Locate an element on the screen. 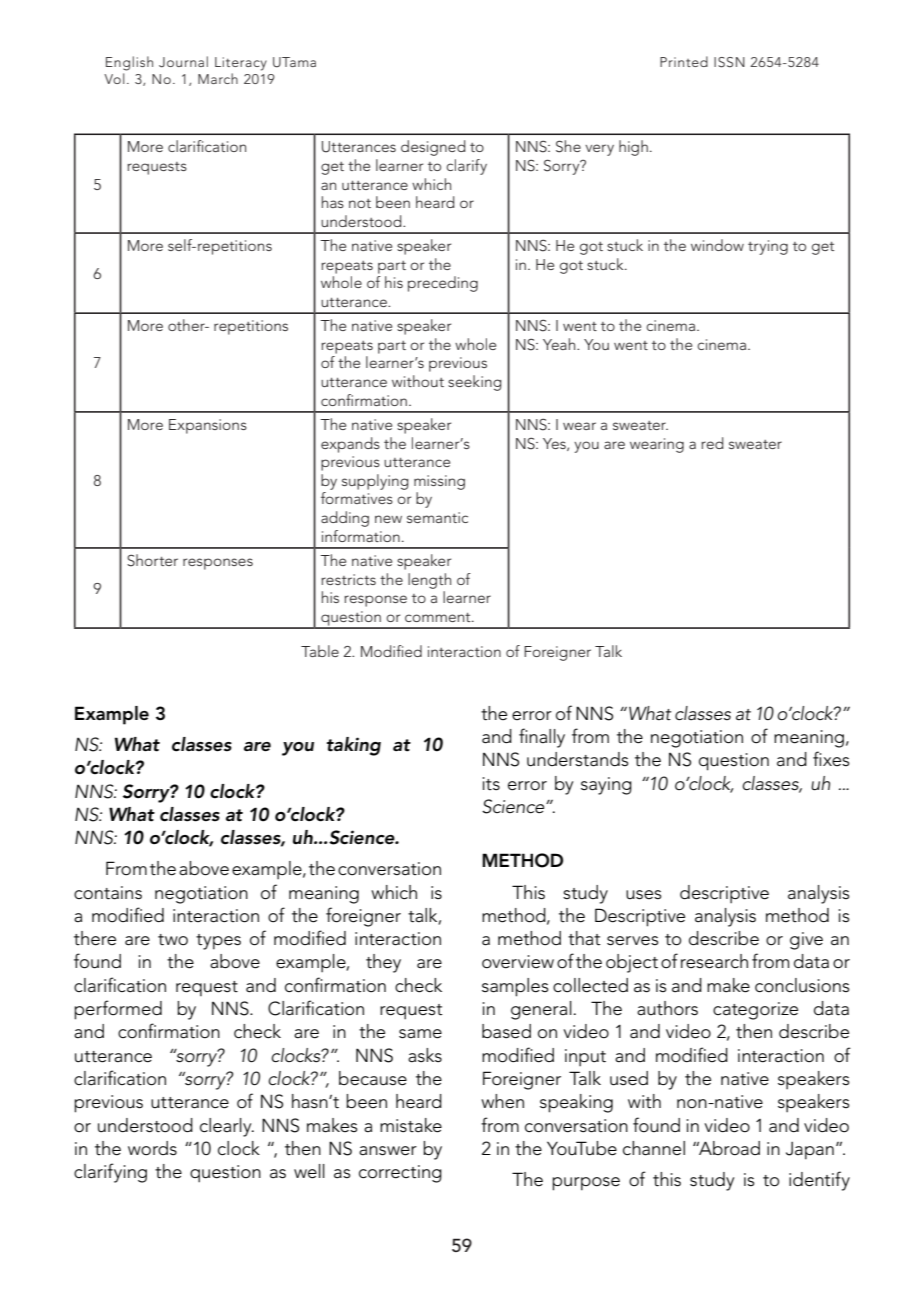 The height and width of the screenshot is (1308, 924). comment is located at coordinates (439, 617).
